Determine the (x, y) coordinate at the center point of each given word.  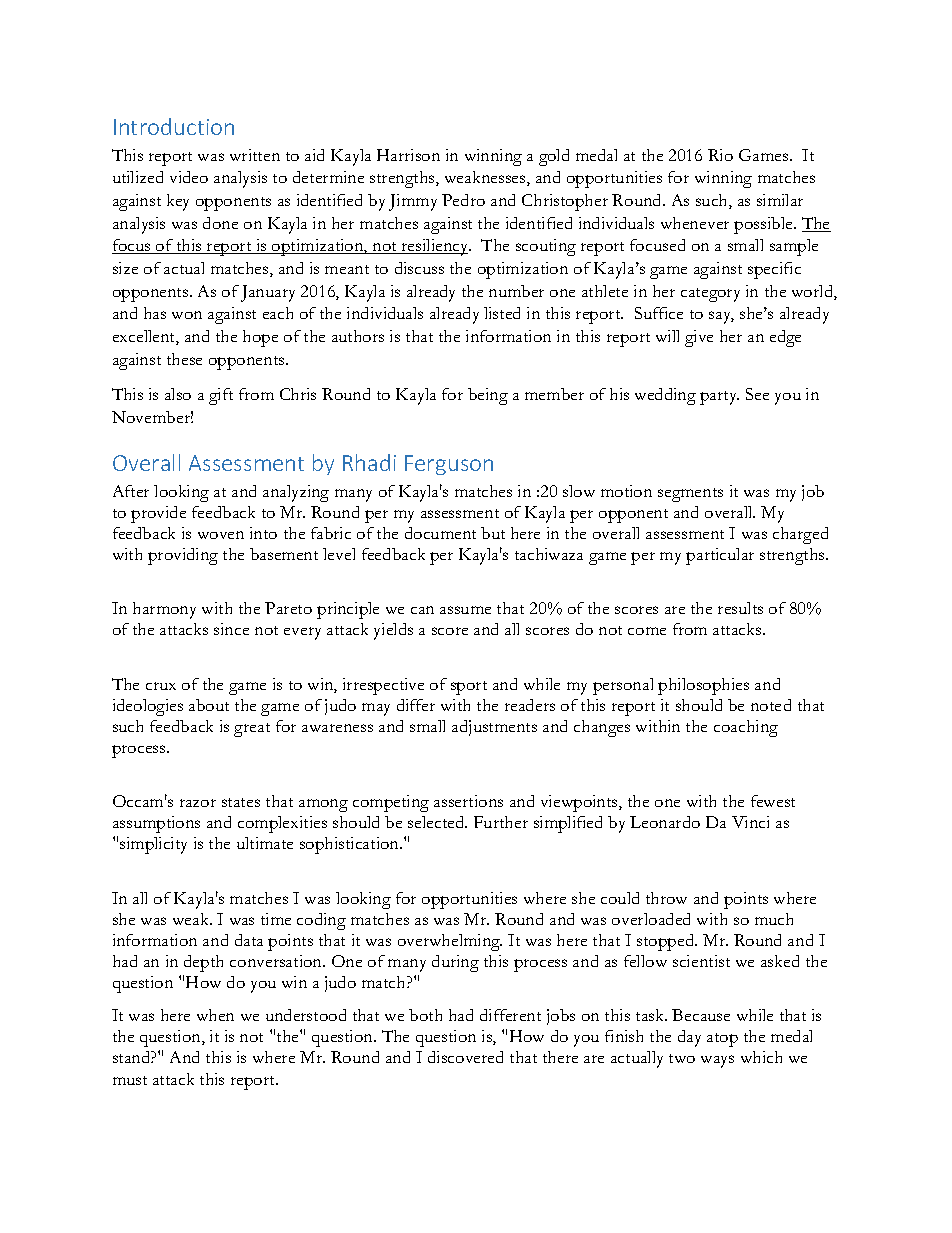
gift (221, 396)
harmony (164, 610)
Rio (720, 155)
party (719, 398)
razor (198, 803)
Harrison (408, 155)
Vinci (750, 822)
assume (465, 610)
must (130, 1080)
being (488, 396)
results (740, 608)
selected (437, 822)
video (189, 177)
